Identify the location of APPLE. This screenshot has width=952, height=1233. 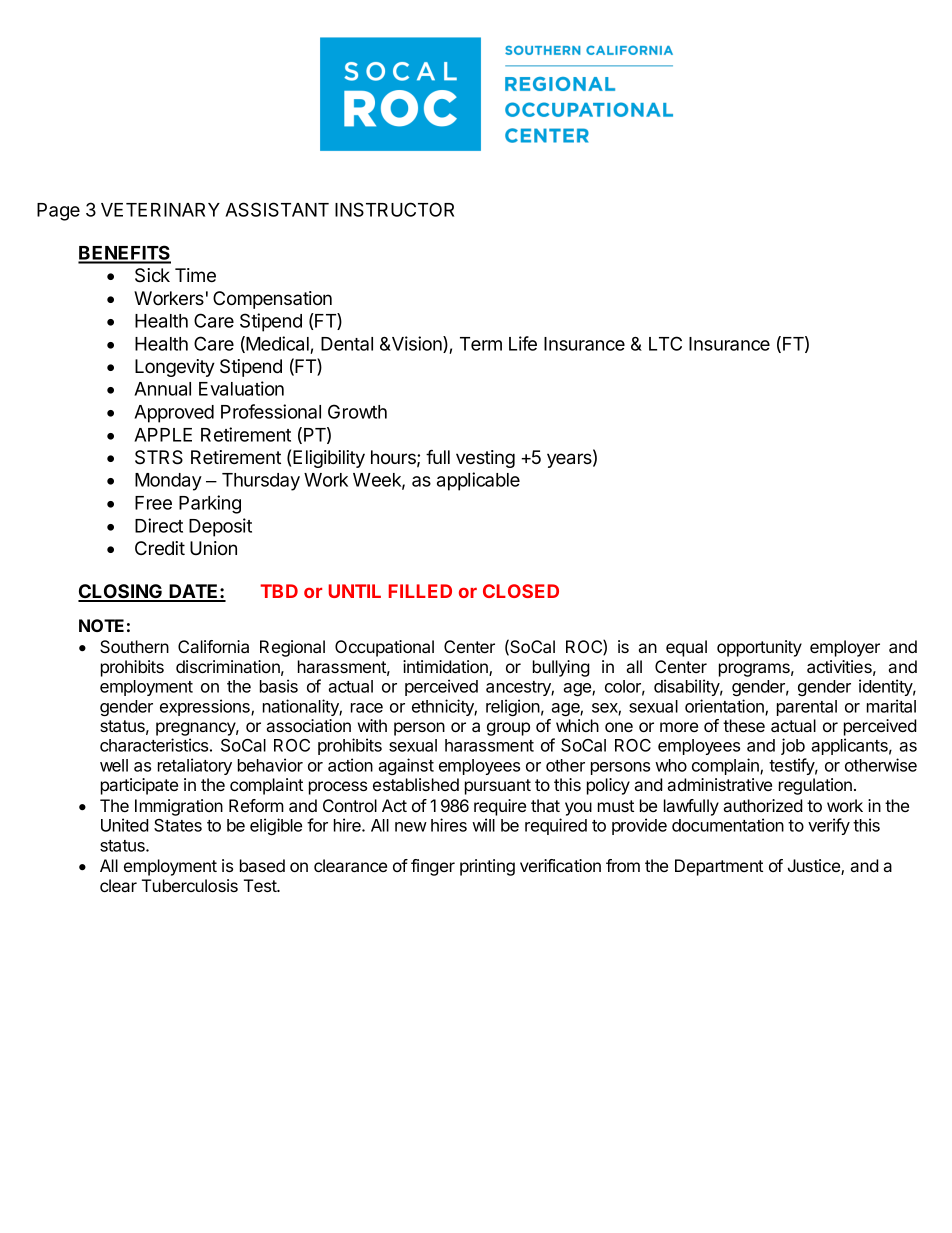
(163, 435).
